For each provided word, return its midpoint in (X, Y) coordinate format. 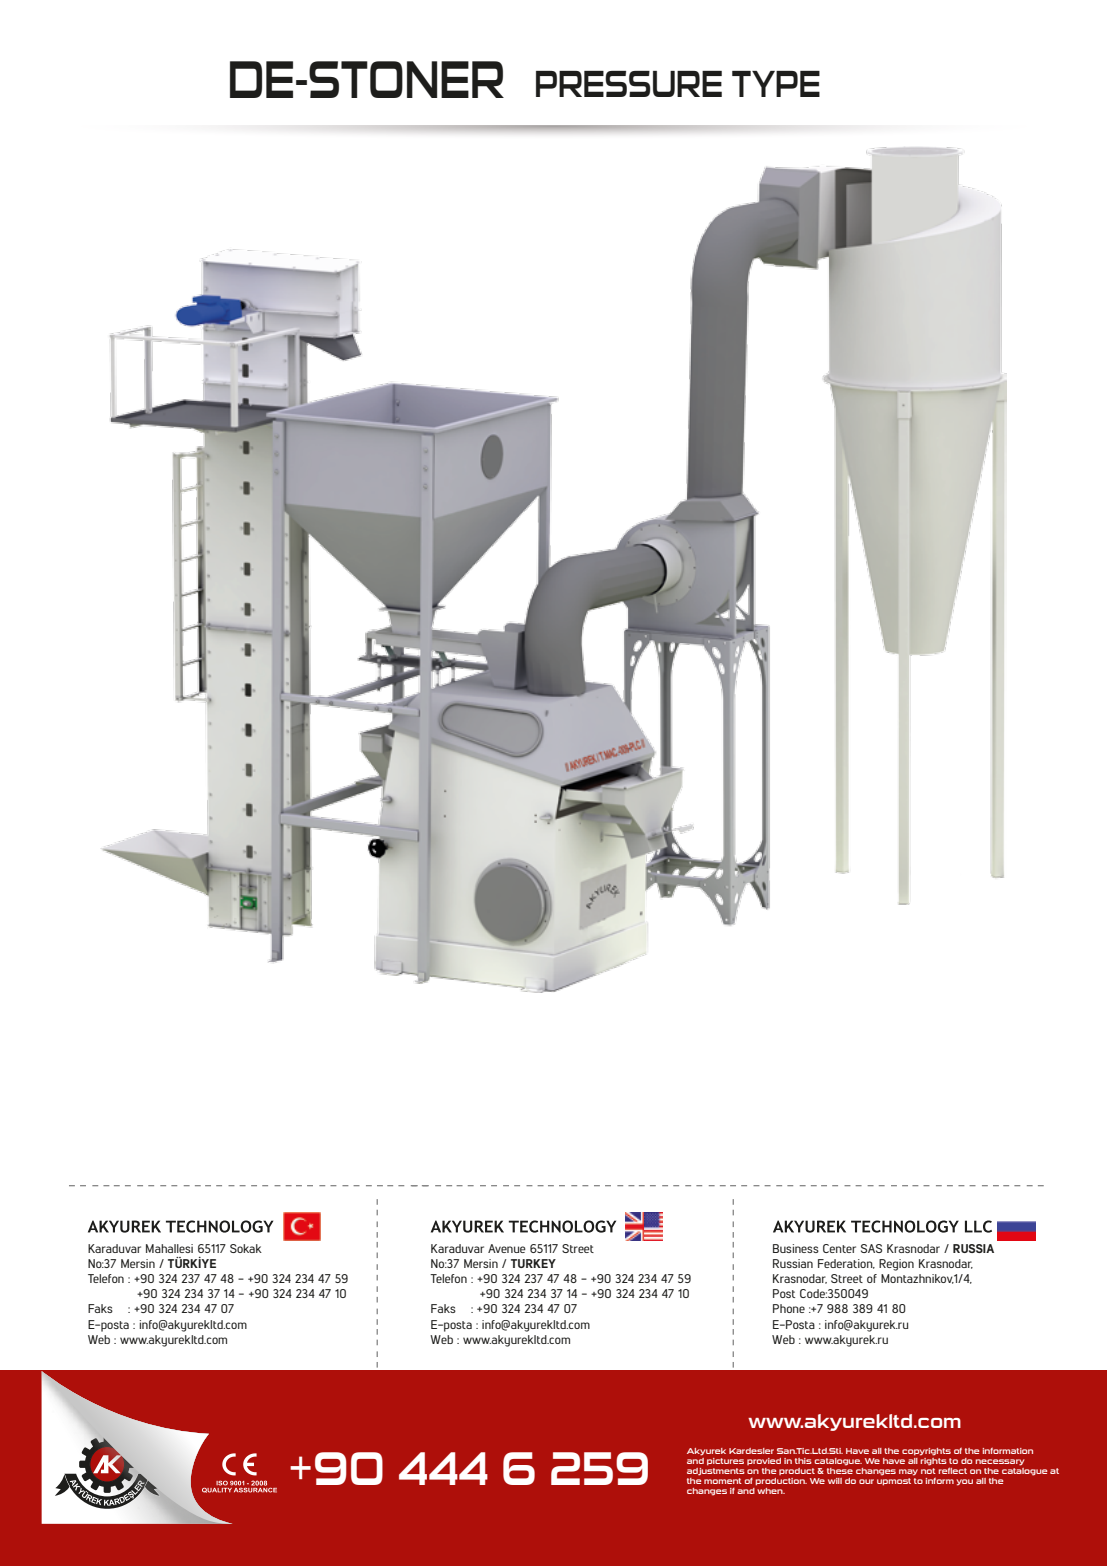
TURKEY (533, 1263)
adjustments (716, 1472)
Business (796, 1248)
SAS (871, 1248)
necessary (1000, 1462)
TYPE (776, 84)
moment (723, 1481)
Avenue (507, 1248)
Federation (846, 1264)
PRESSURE (629, 84)
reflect (952, 1470)
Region (896, 1265)
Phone (789, 1308)
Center (839, 1248)
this (803, 1461)
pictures (725, 1462)
